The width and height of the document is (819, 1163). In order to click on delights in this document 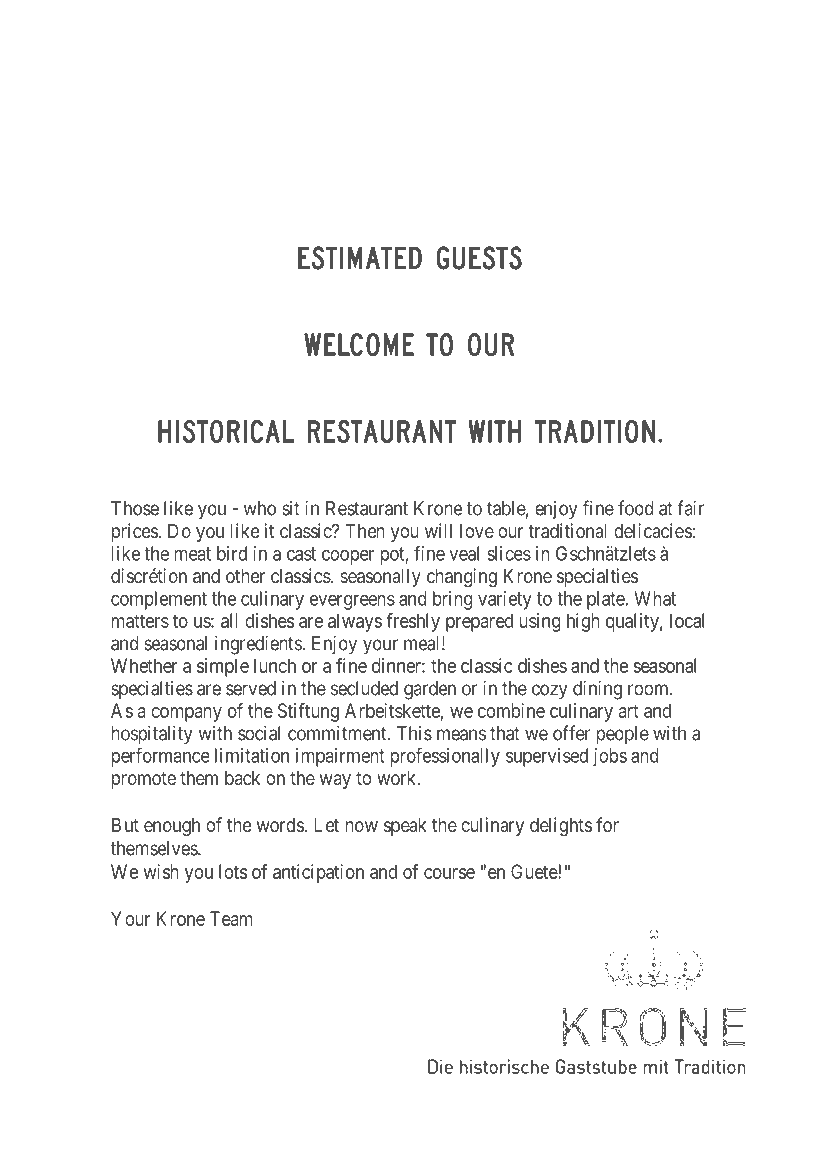, I will do `click(561, 826)`.
